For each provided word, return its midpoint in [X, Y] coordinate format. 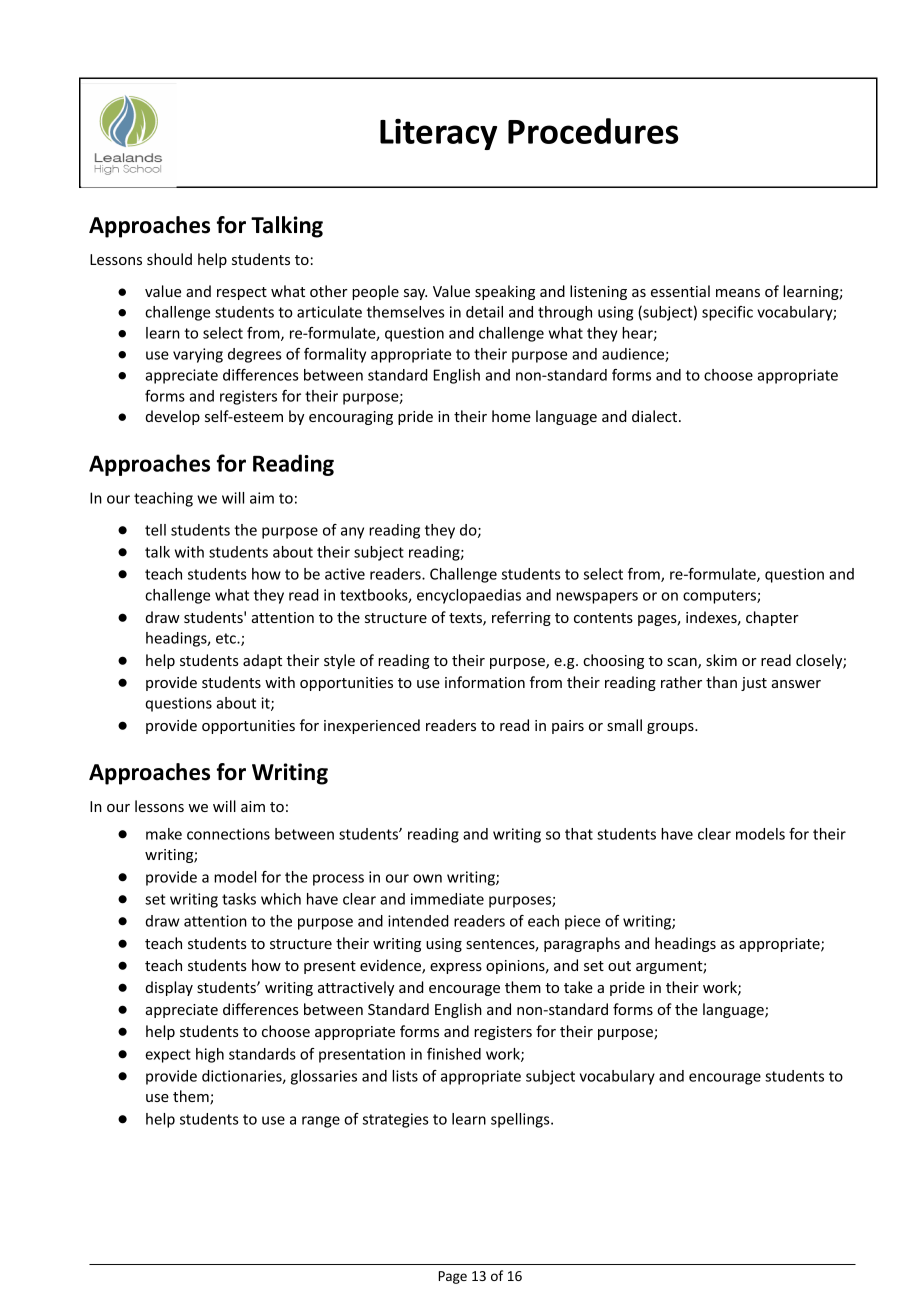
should [169, 259]
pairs [568, 727]
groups [671, 728]
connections [228, 834]
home [511, 416]
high [210, 1055]
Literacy [438, 134]
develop [173, 417]
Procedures [593, 131]
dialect [656, 416]
